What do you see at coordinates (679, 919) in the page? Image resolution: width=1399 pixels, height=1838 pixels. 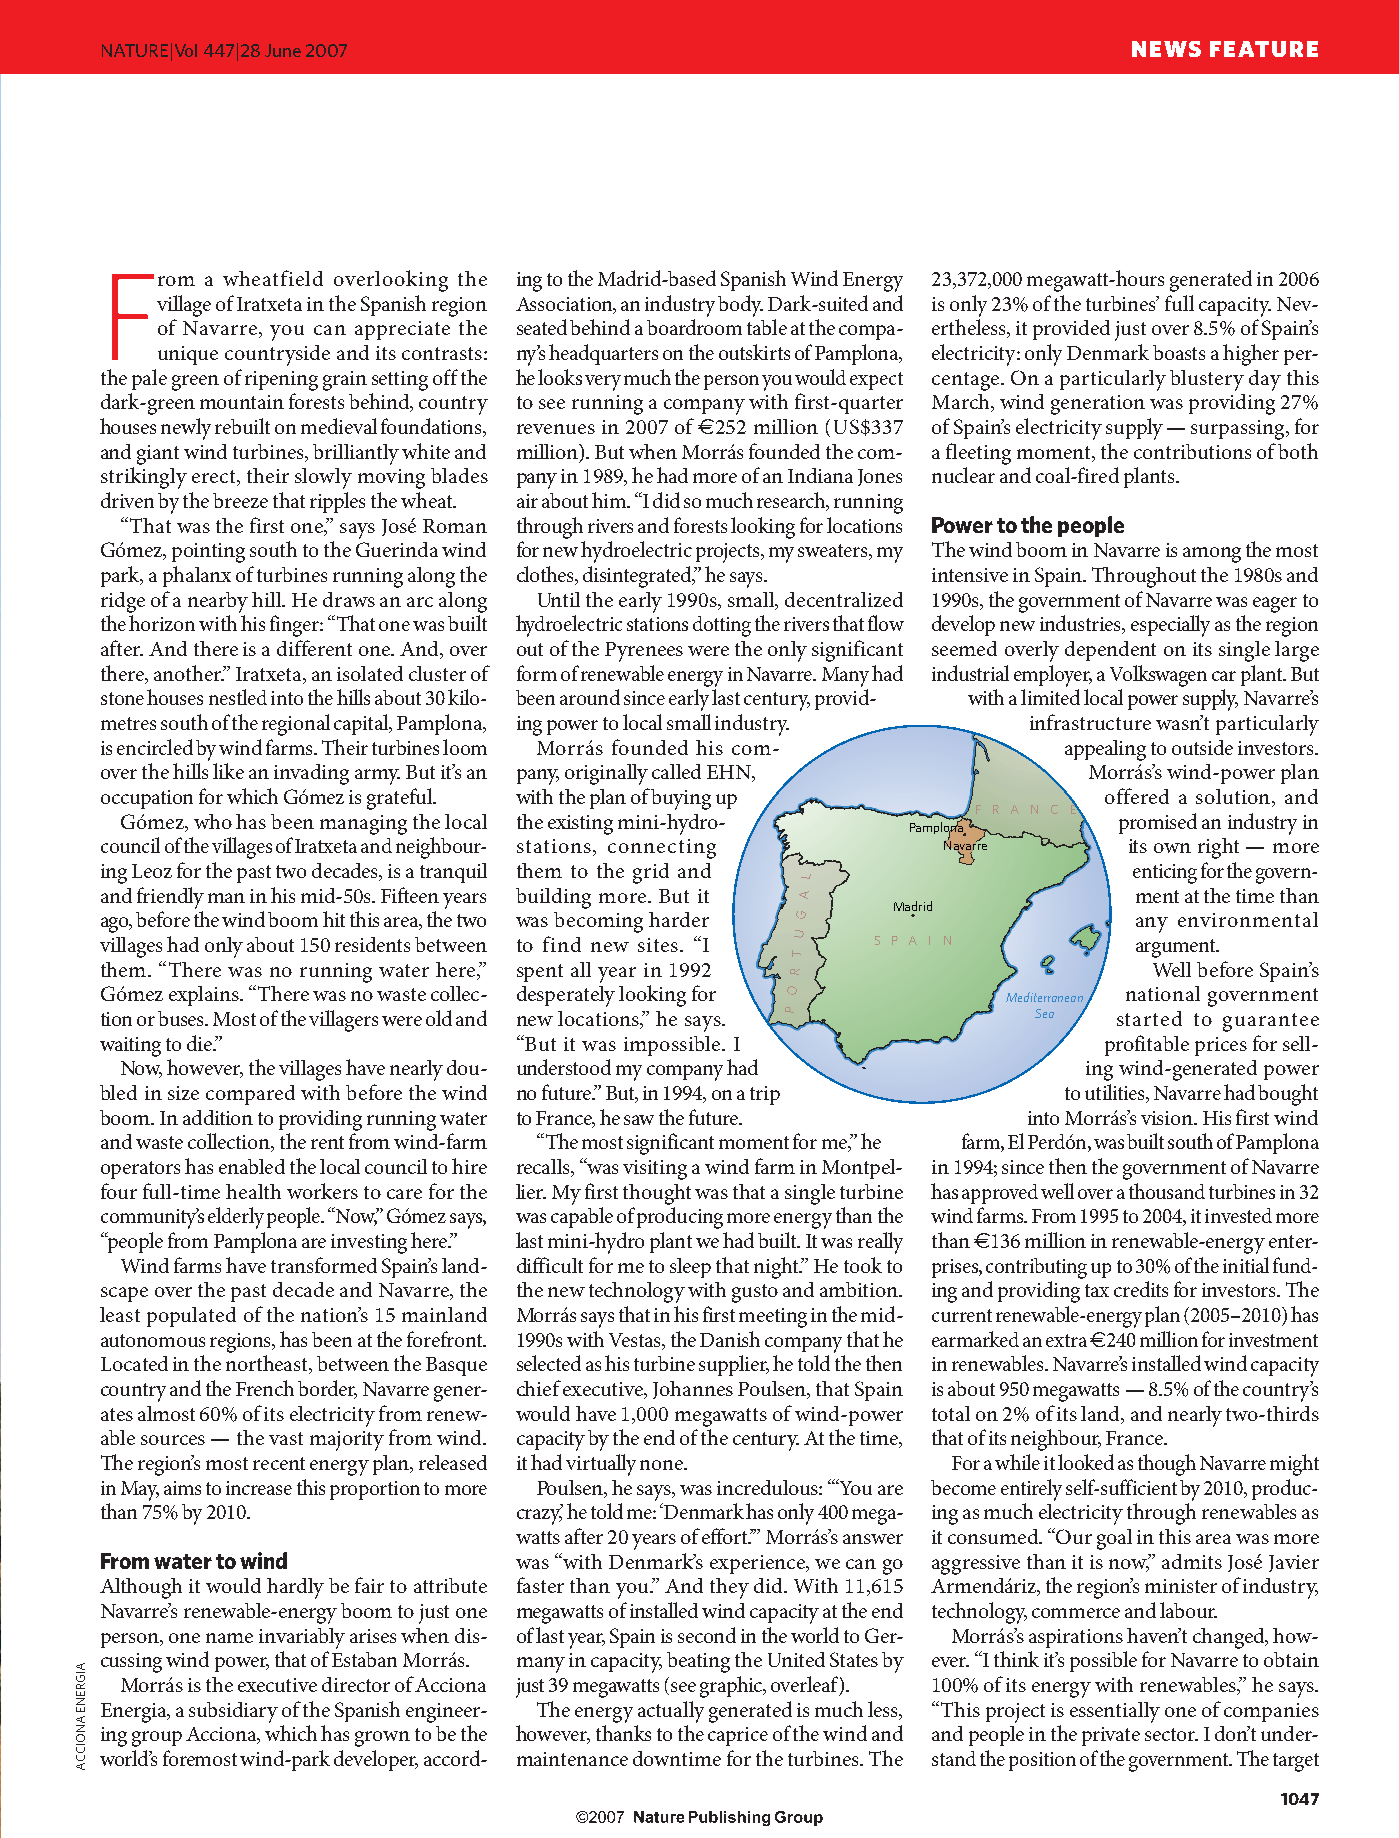 I see `harder` at bounding box center [679, 919].
